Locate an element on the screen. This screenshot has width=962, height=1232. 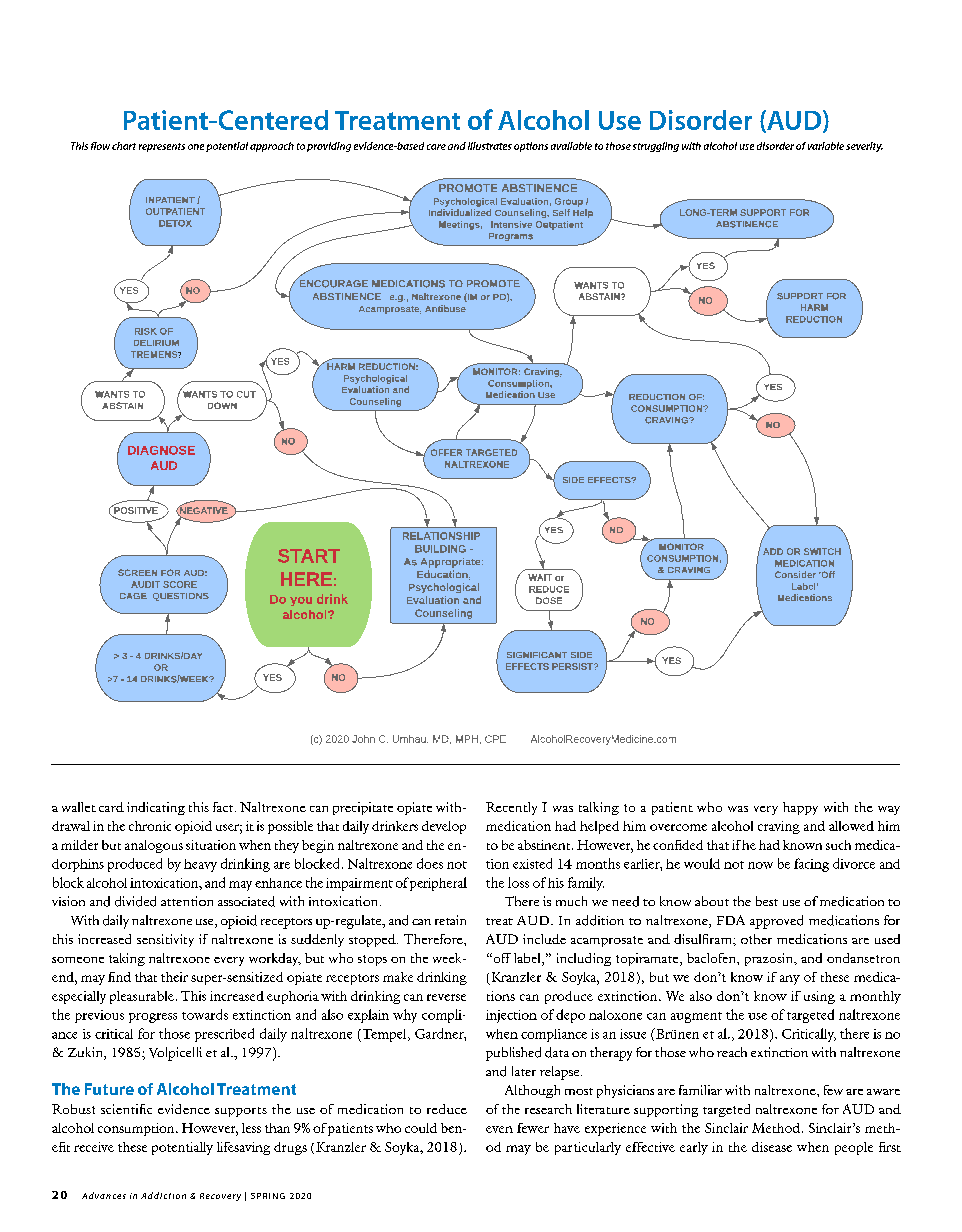
scientific is located at coordinates (126, 1109).
